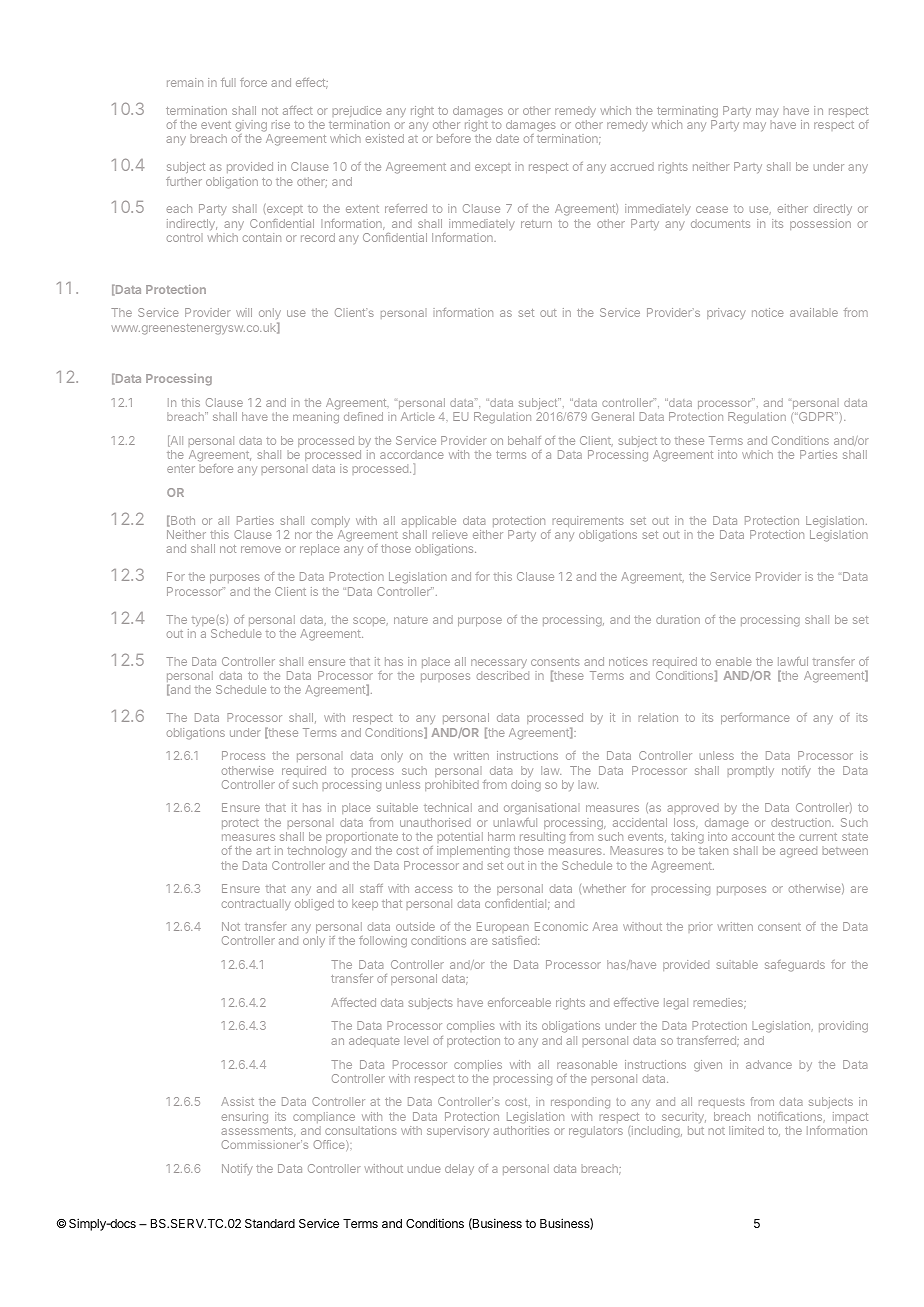  I want to click on giving, so click(251, 127).
